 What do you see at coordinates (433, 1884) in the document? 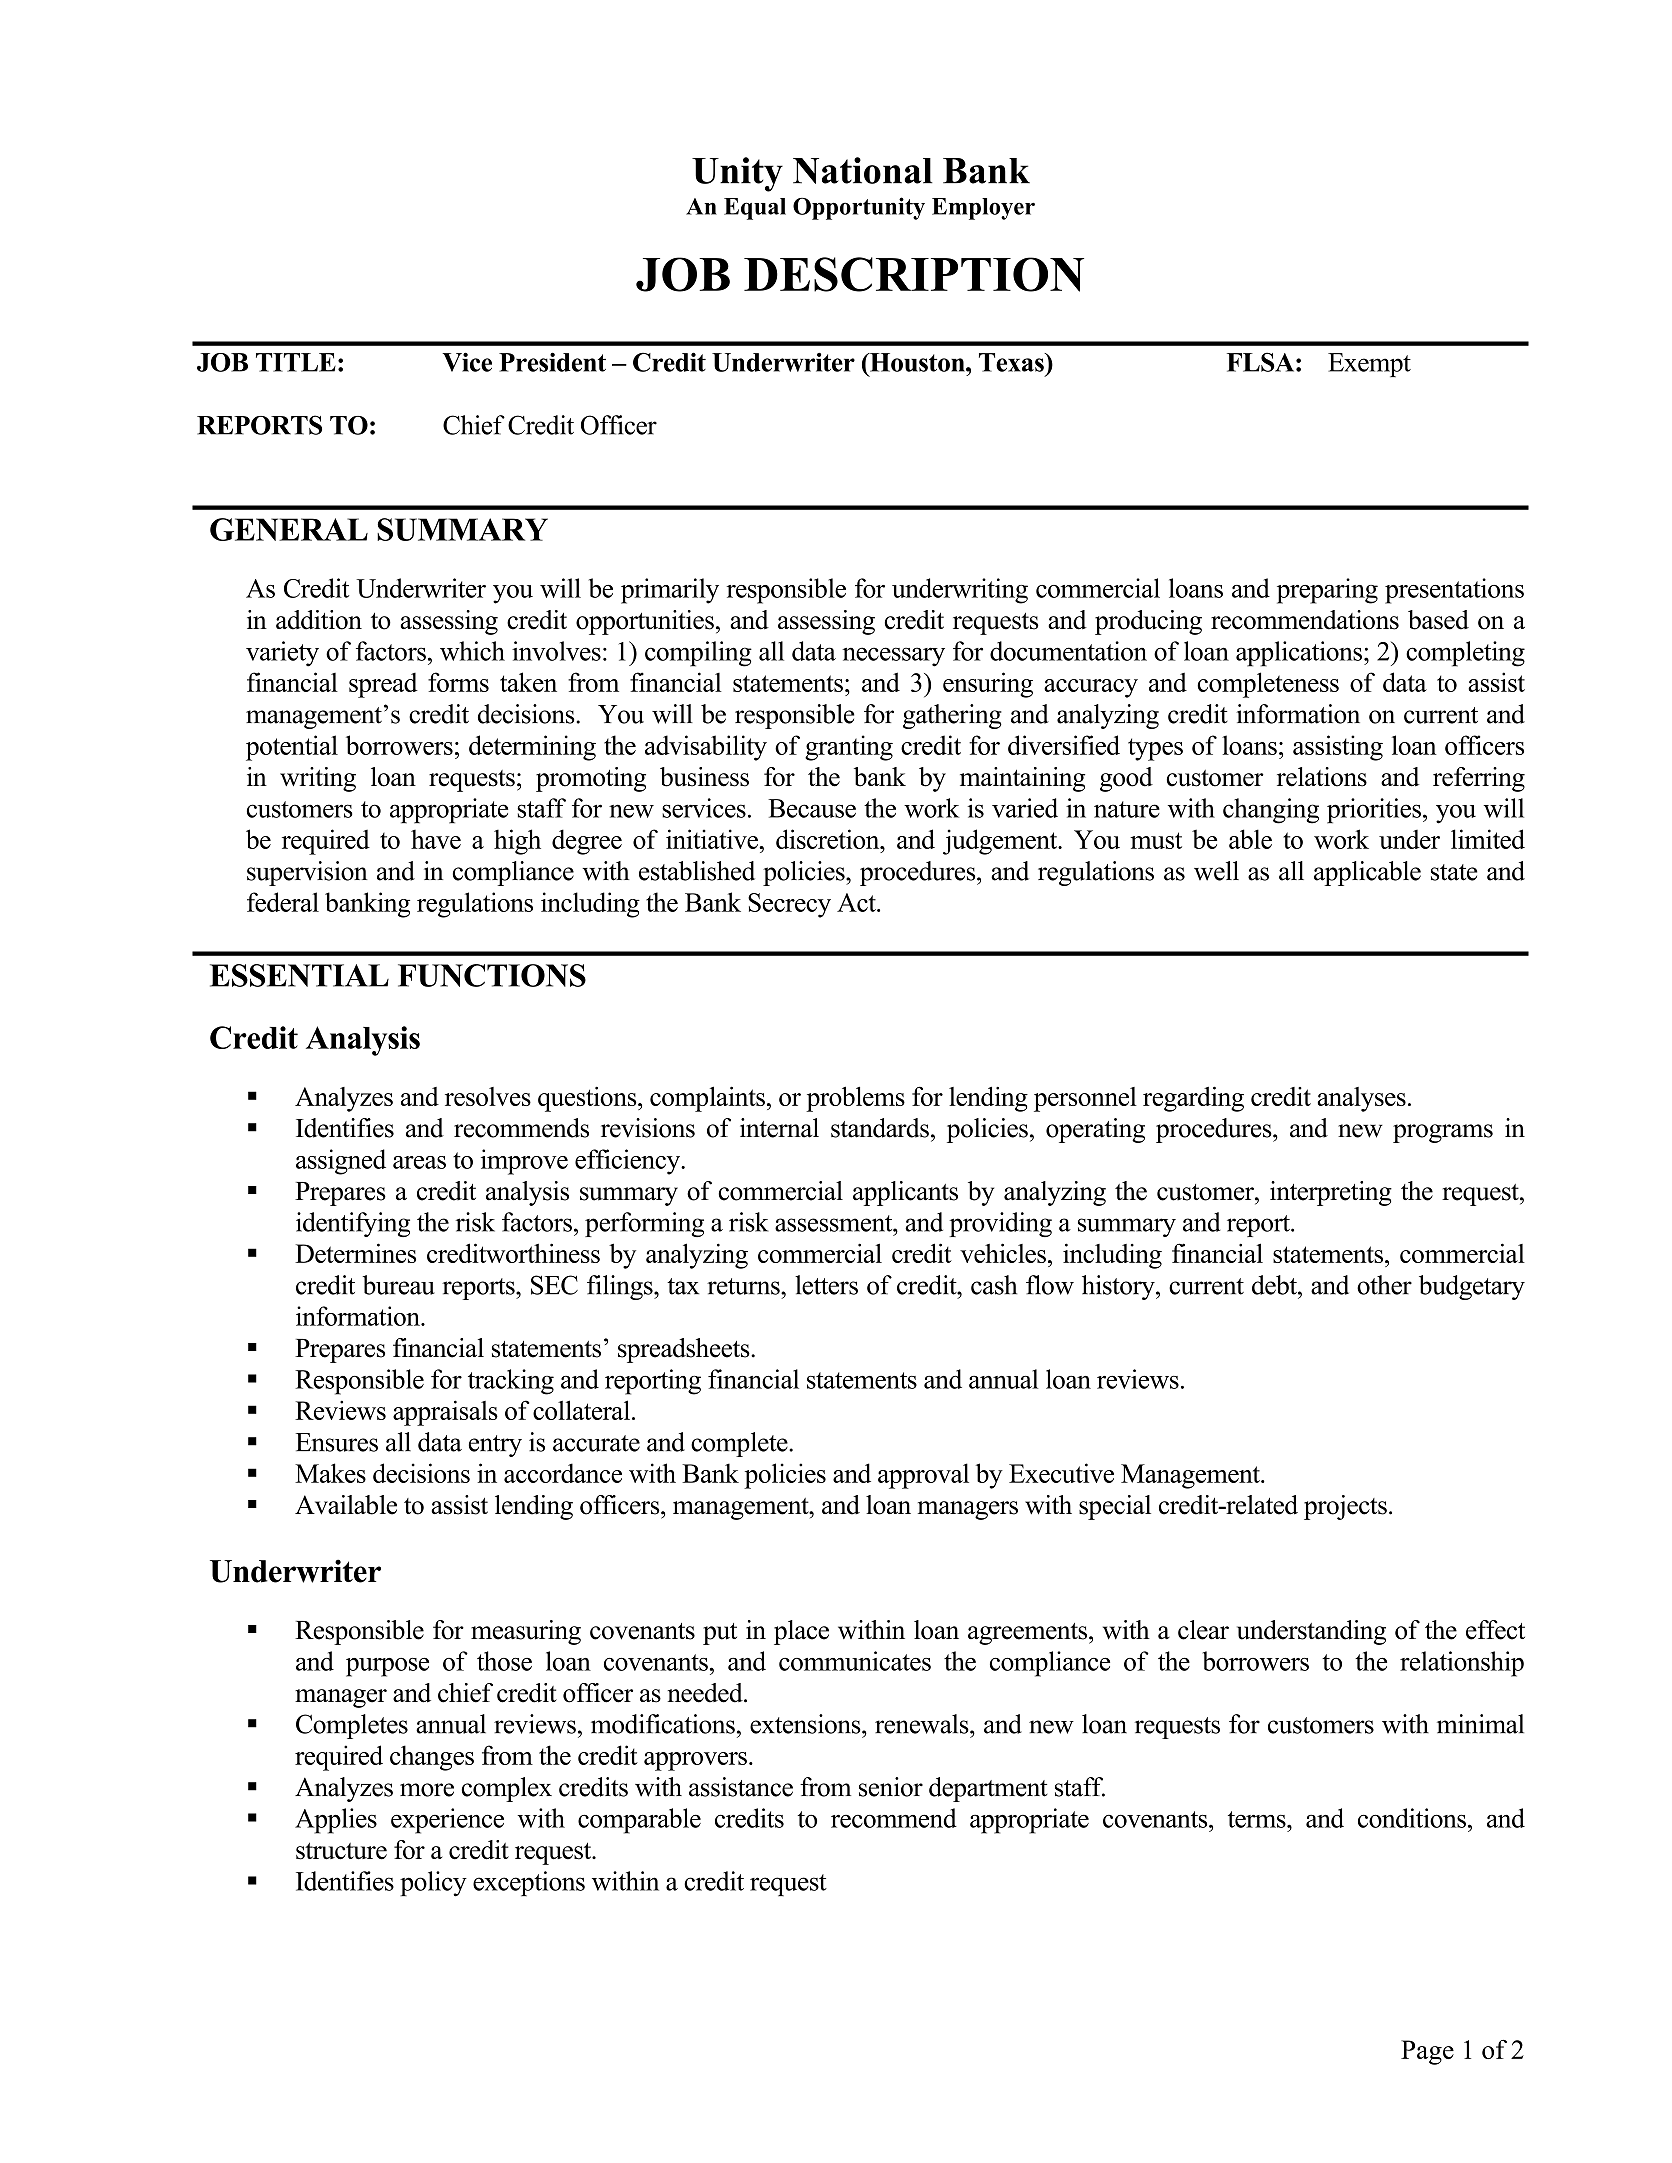
I see `policy` at bounding box center [433, 1884].
